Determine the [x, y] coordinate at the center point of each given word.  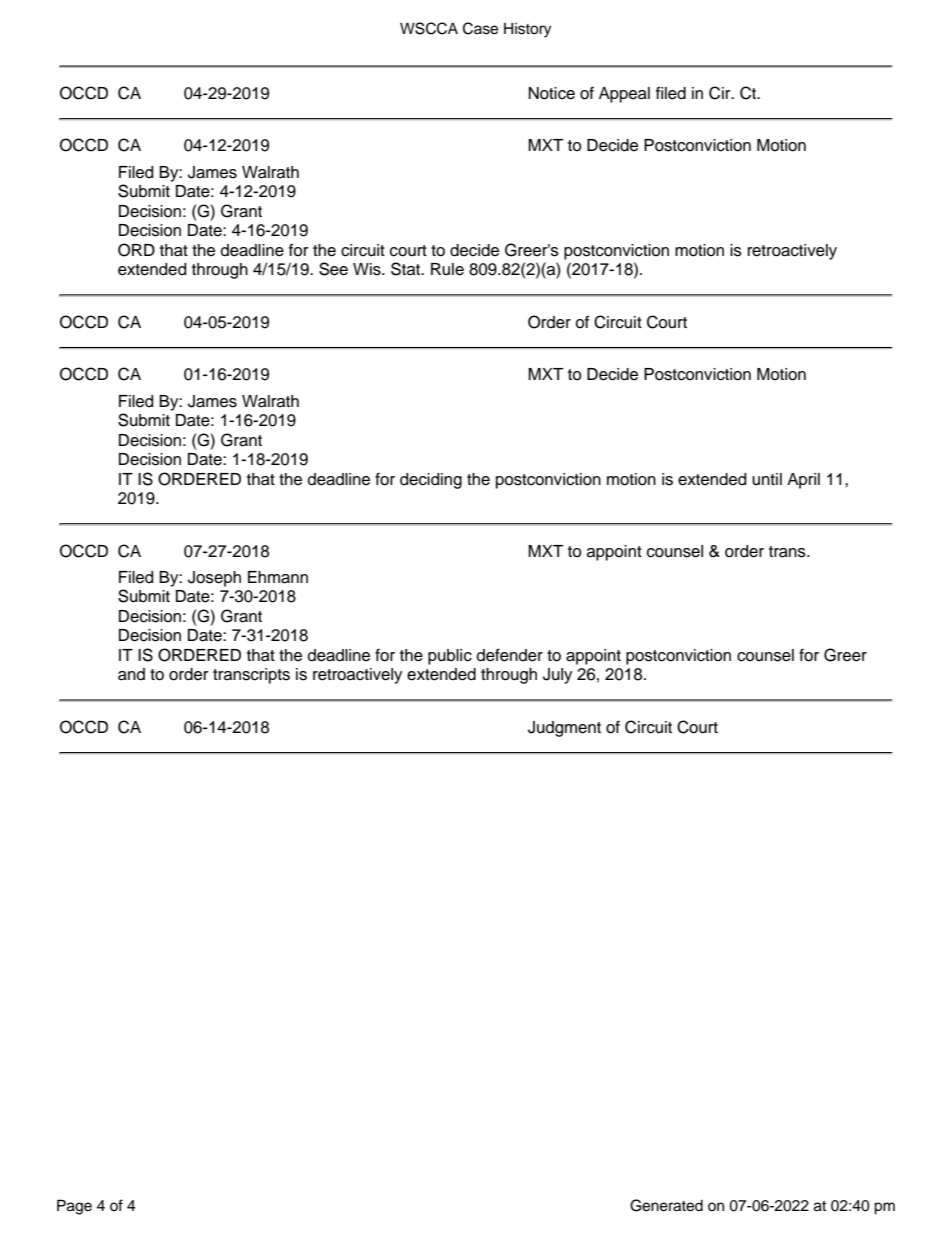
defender [510, 655]
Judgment [564, 729]
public [450, 657]
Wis [368, 269]
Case [480, 28]
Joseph [214, 579]
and [131, 674]
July [557, 676]
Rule [447, 269]
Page [74, 1207]
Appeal [624, 95]
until [767, 479]
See [333, 269]
